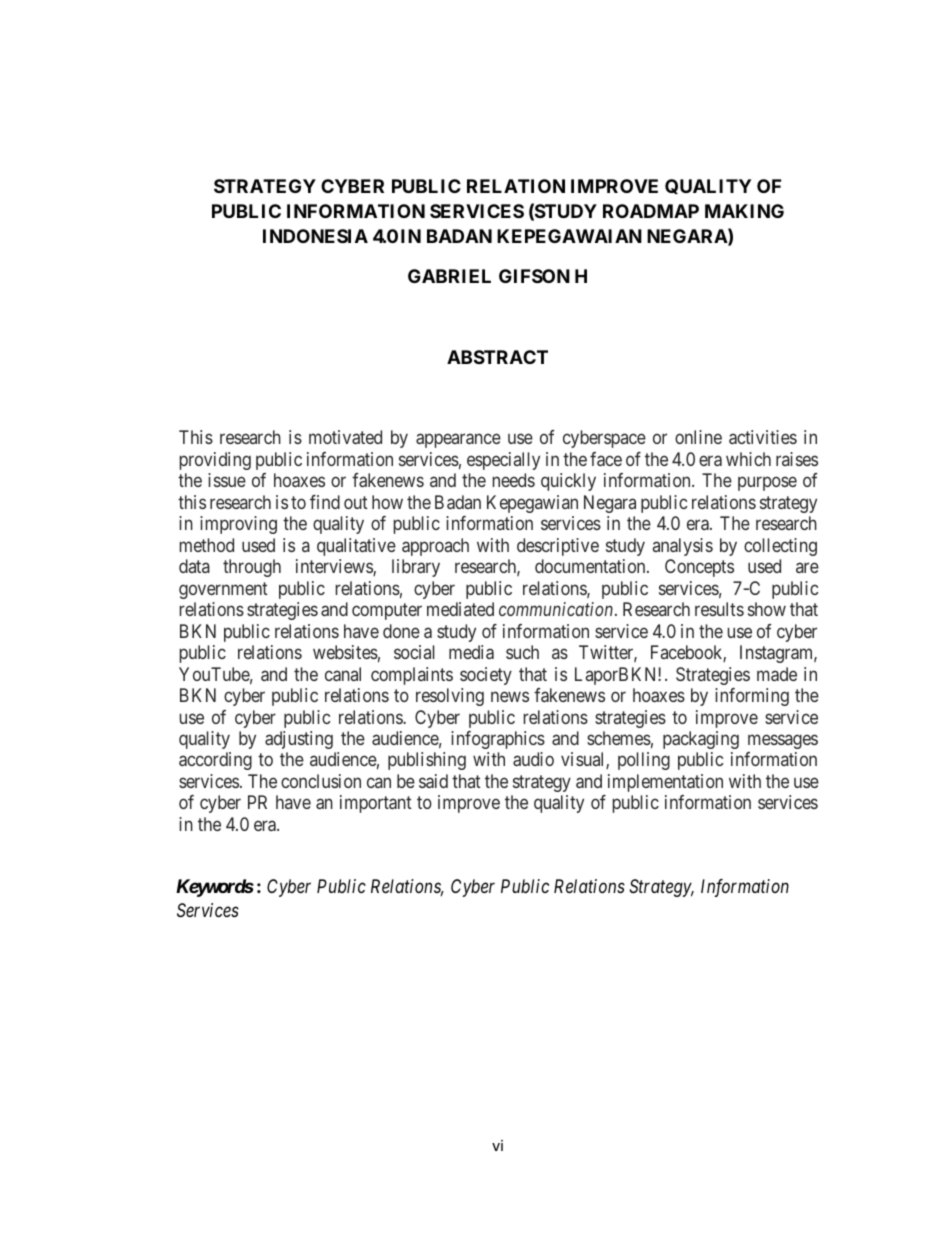  I want to click on purpose, so click(767, 484).
